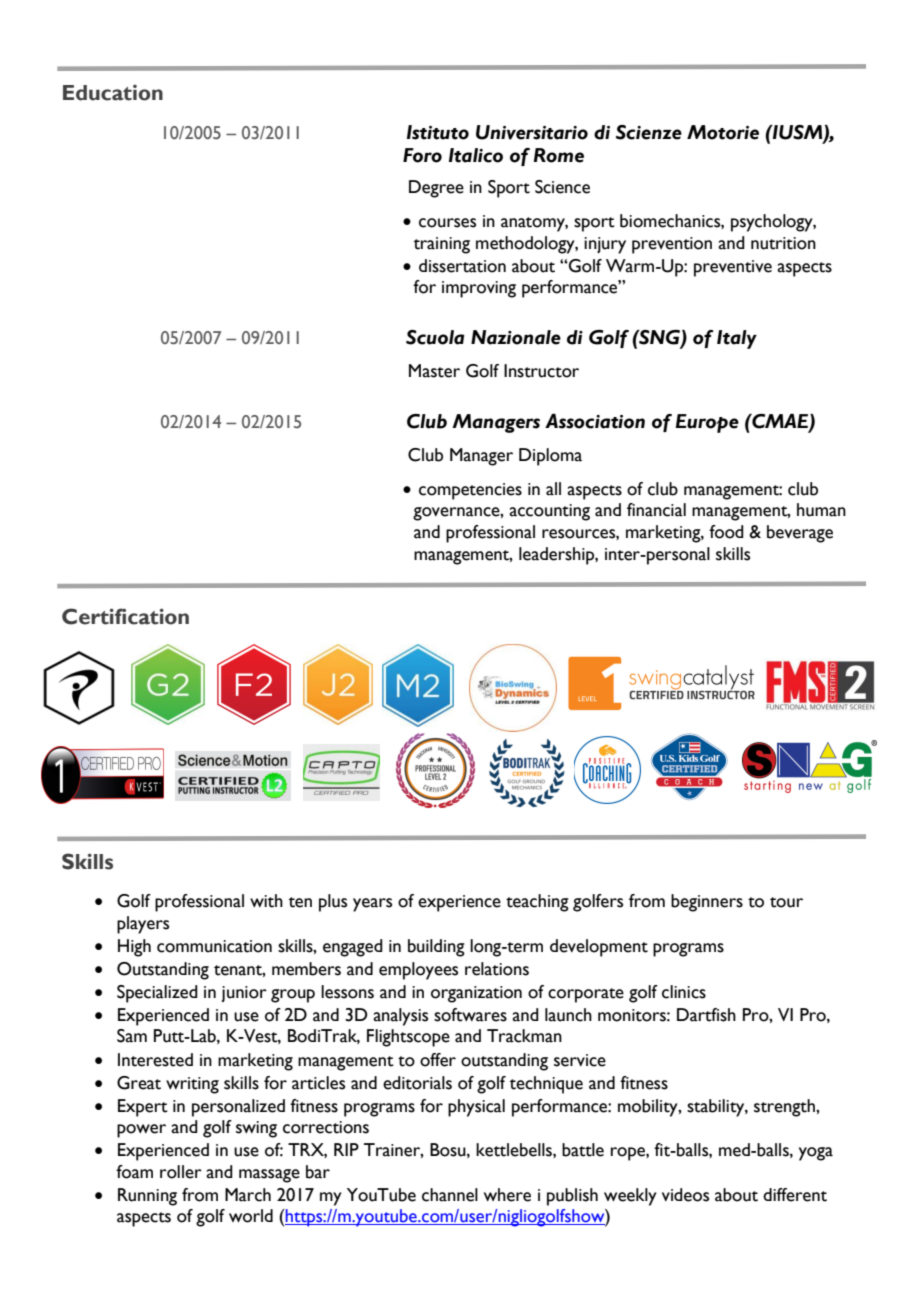  I want to click on nutrition, so click(783, 243).
